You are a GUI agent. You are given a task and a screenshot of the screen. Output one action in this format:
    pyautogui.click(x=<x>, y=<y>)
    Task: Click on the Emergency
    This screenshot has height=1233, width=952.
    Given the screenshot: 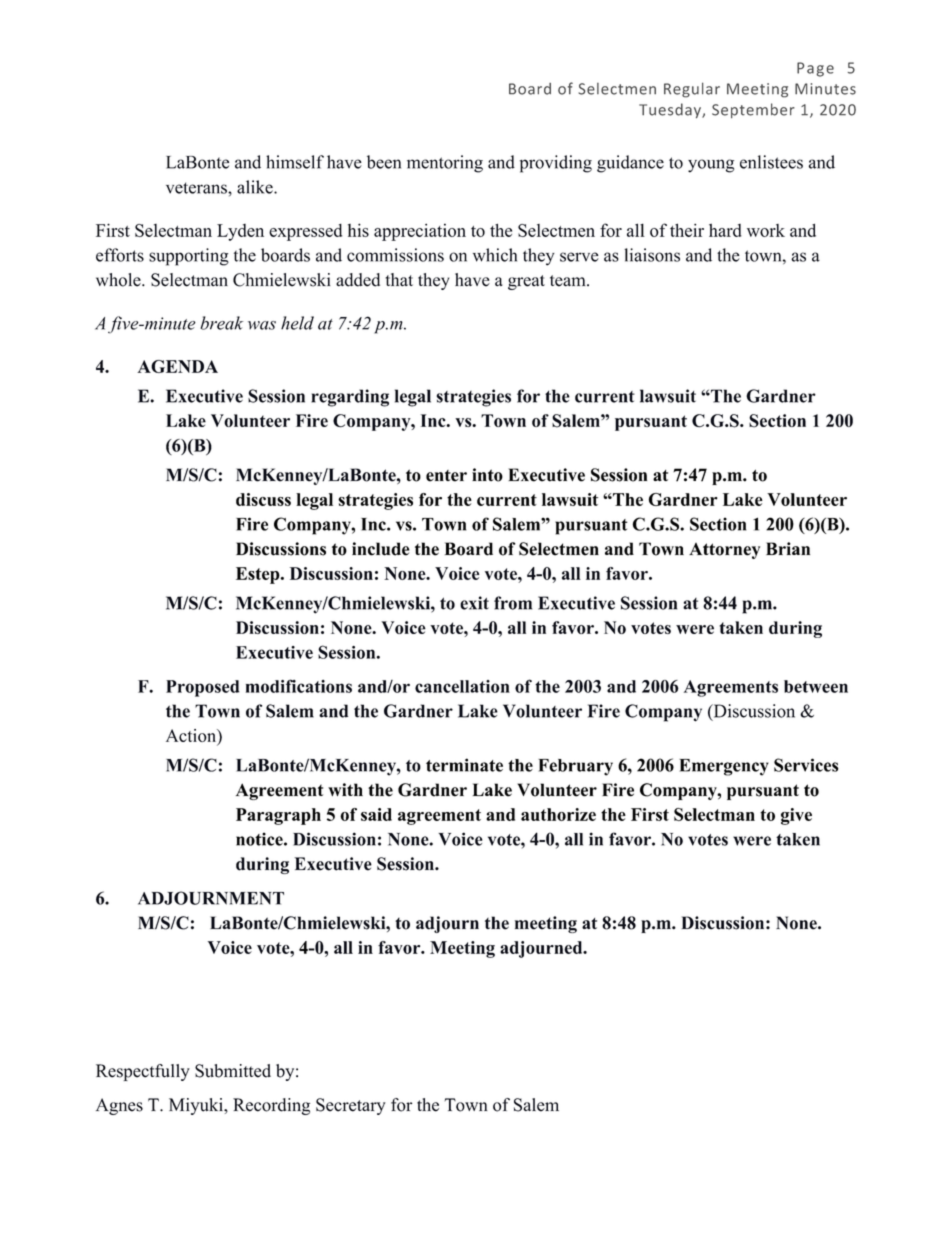 What is the action you would take?
    pyautogui.click(x=724, y=767)
